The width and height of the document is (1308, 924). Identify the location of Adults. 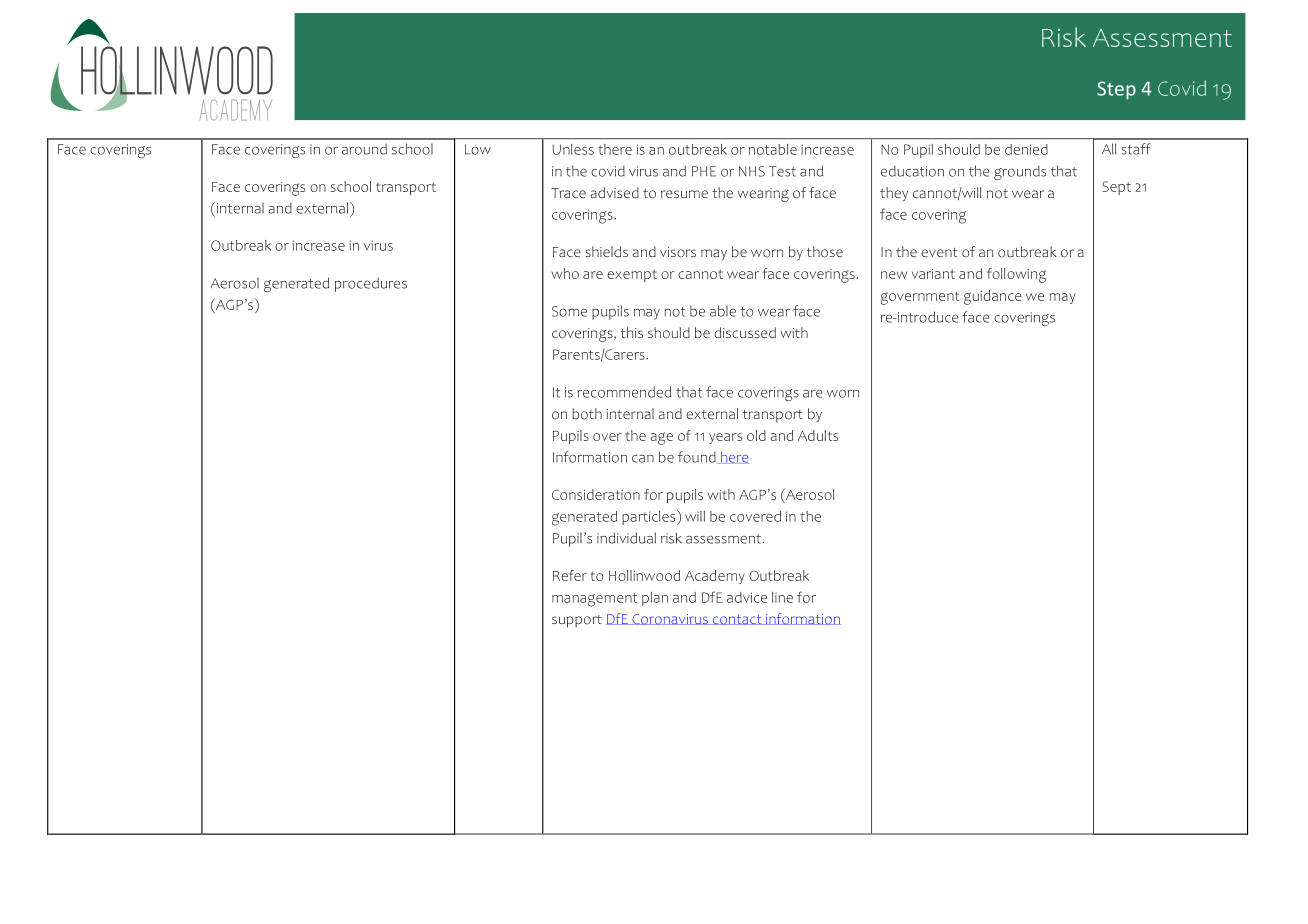
(818, 435).
